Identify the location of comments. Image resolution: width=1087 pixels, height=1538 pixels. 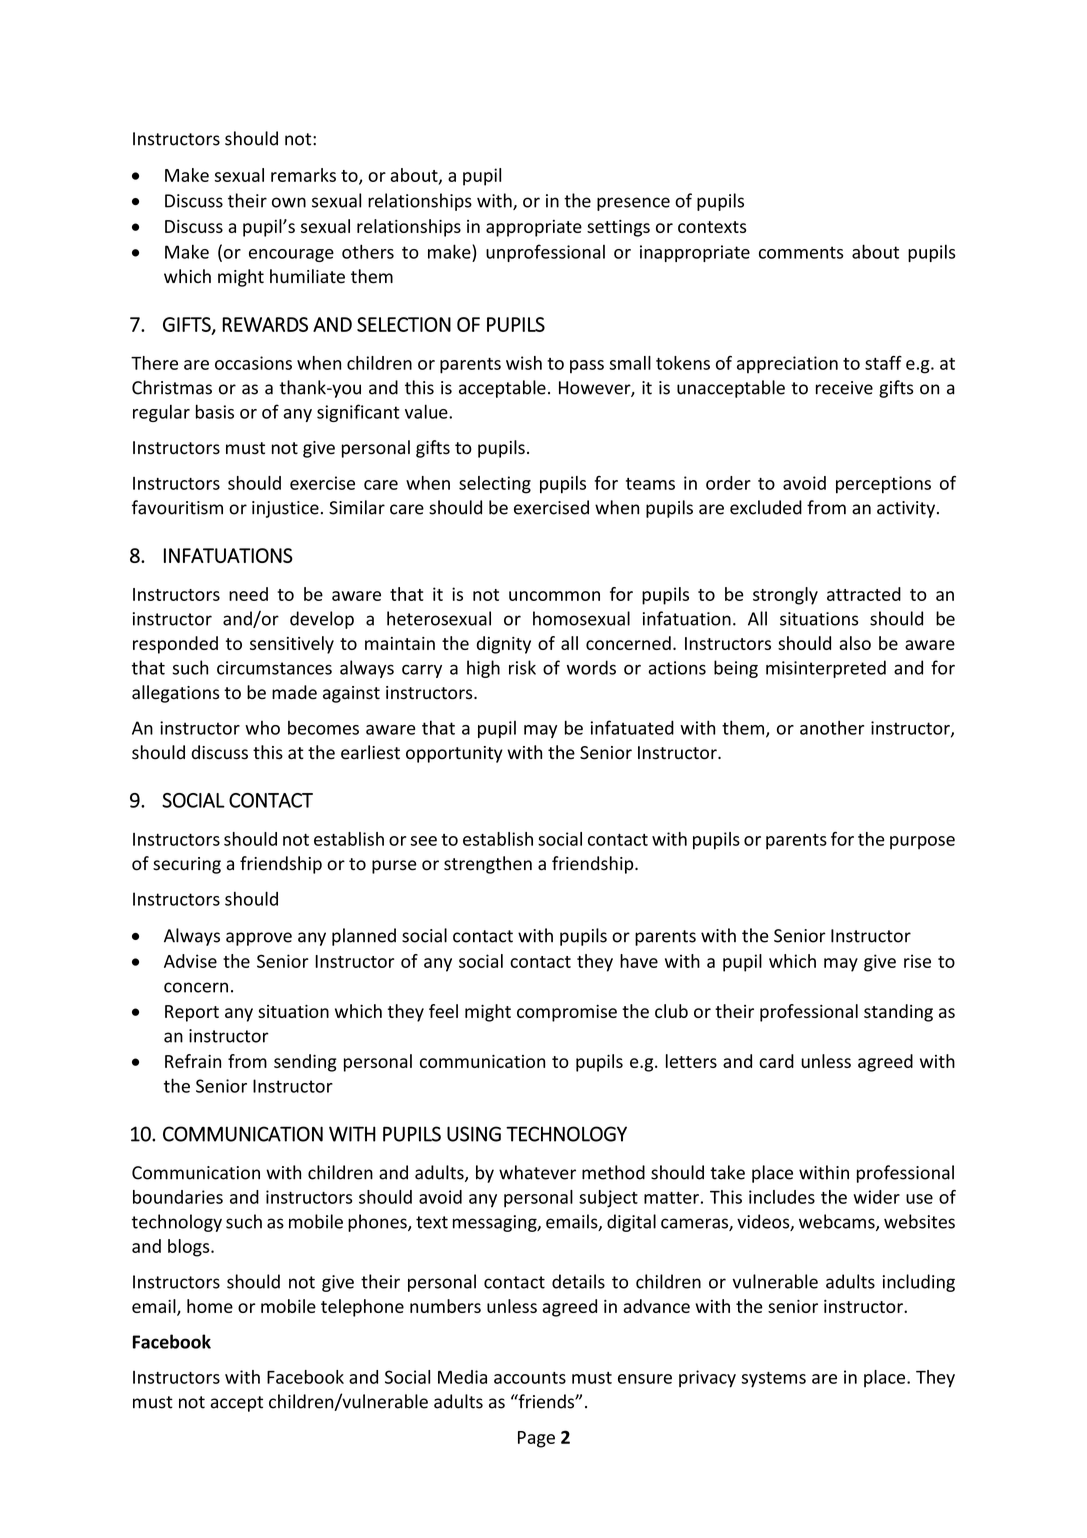
(801, 252).
